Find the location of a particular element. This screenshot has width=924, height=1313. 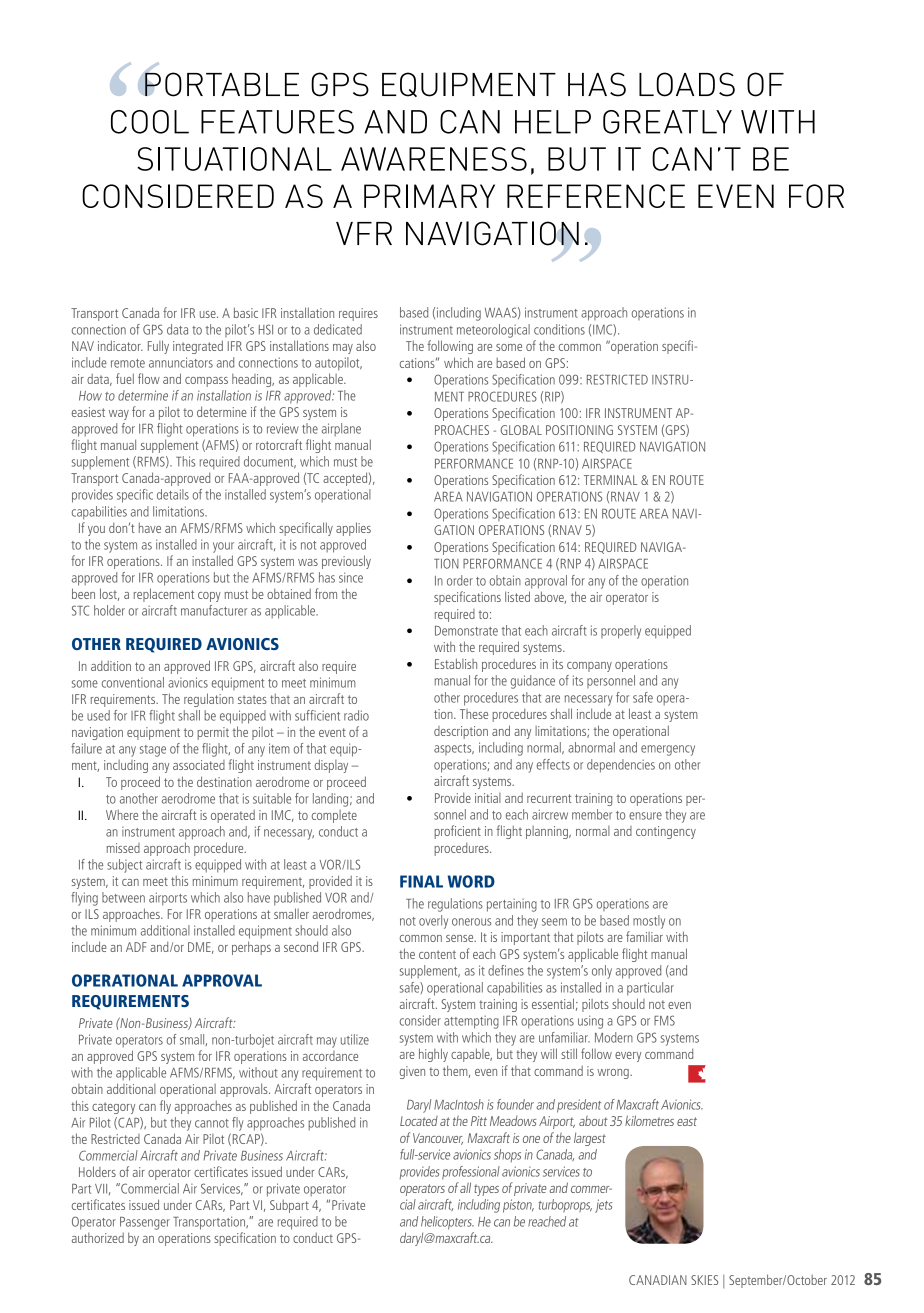

since is located at coordinates (351, 577).
